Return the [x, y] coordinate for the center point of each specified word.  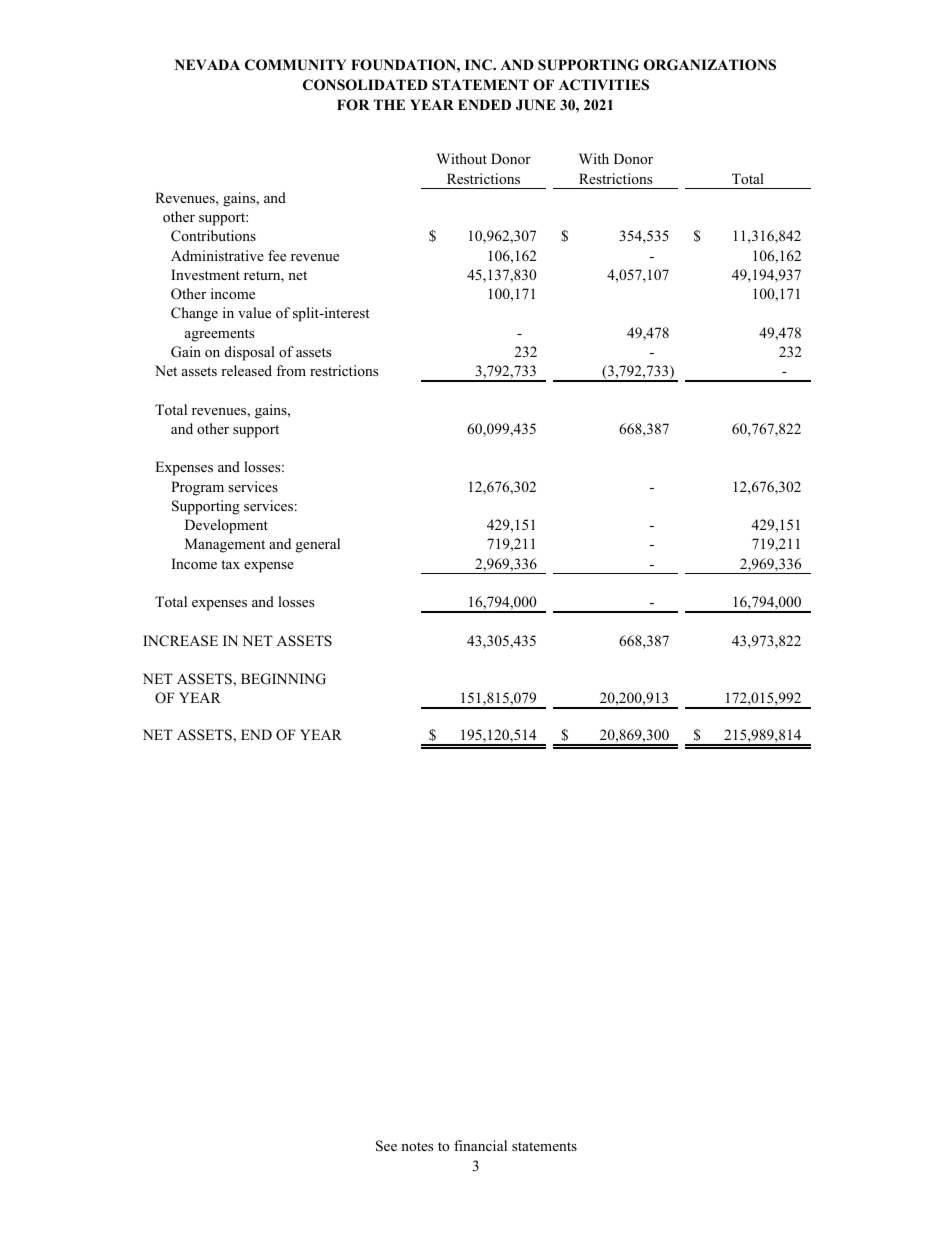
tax [230, 564]
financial [480, 1145]
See [386, 1146]
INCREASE [180, 641]
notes [417, 1146]
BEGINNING [283, 679]
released [246, 370]
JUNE [536, 105]
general [318, 545]
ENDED [484, 104]
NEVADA [207, 64]
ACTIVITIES [604, 85]
